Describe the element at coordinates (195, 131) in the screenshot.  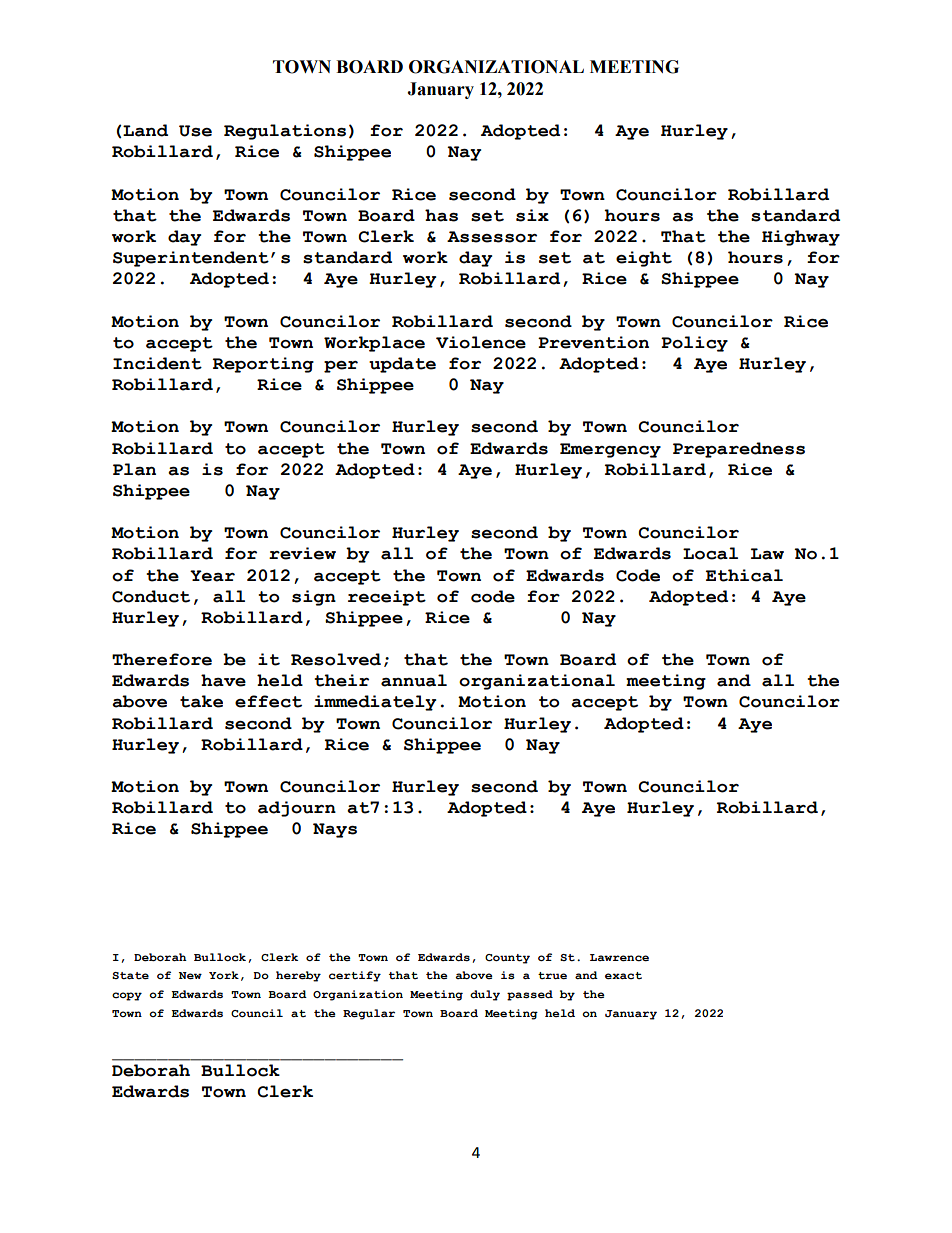
I see `Use` at that location.
